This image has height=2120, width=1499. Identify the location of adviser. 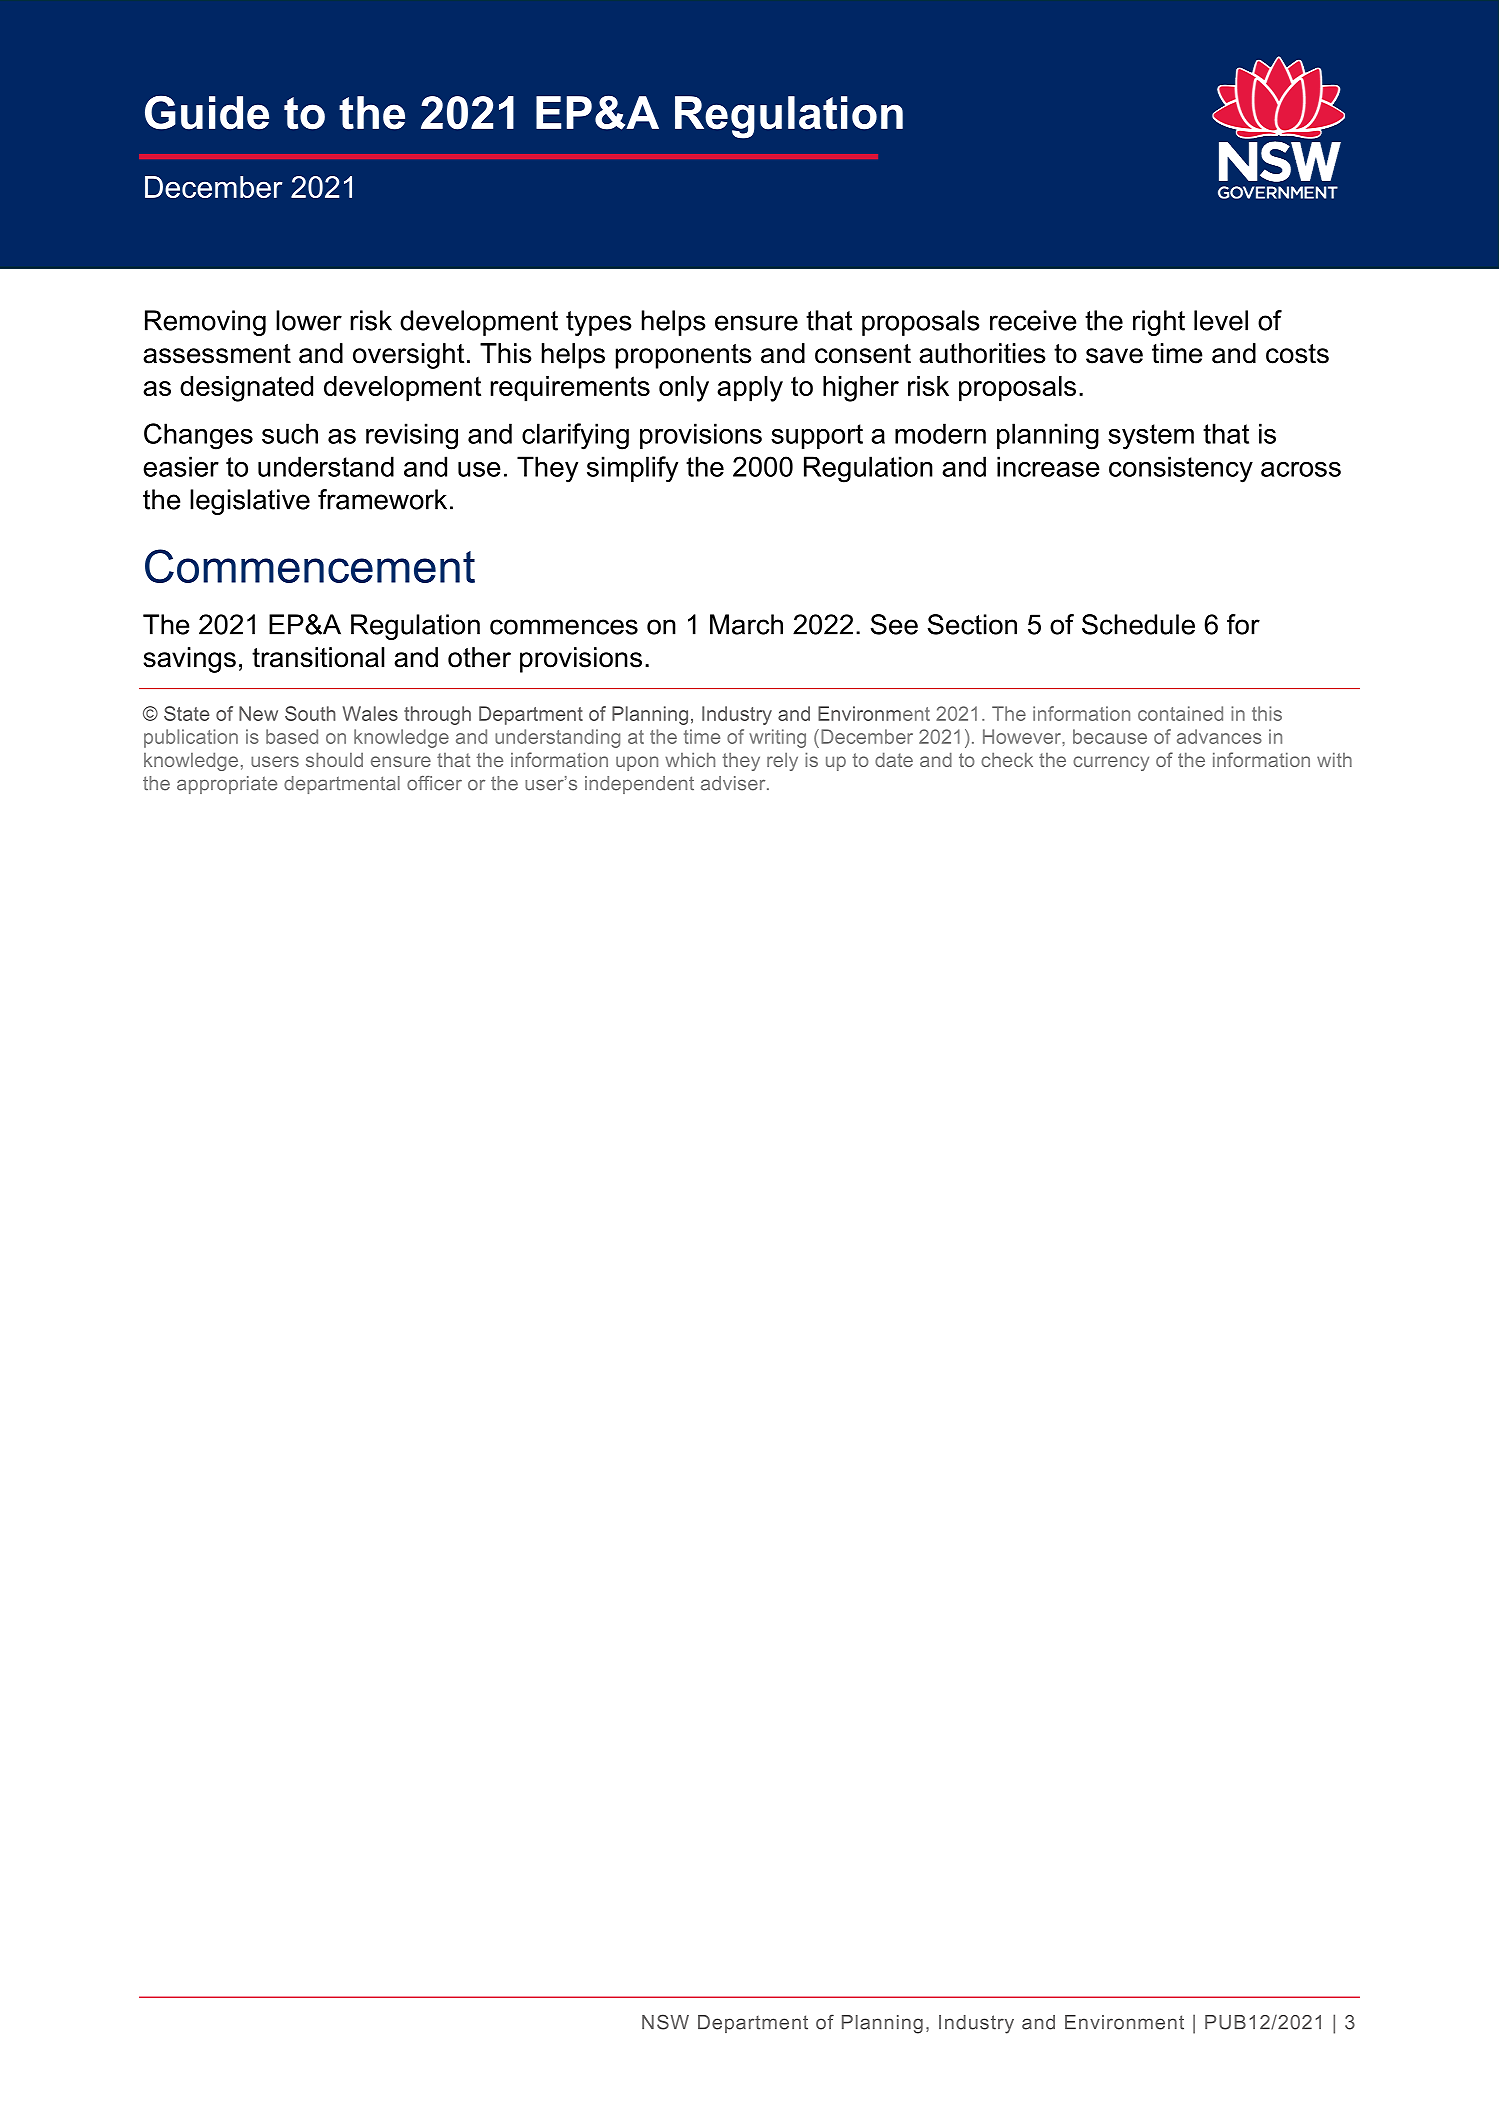
(734, 783).
